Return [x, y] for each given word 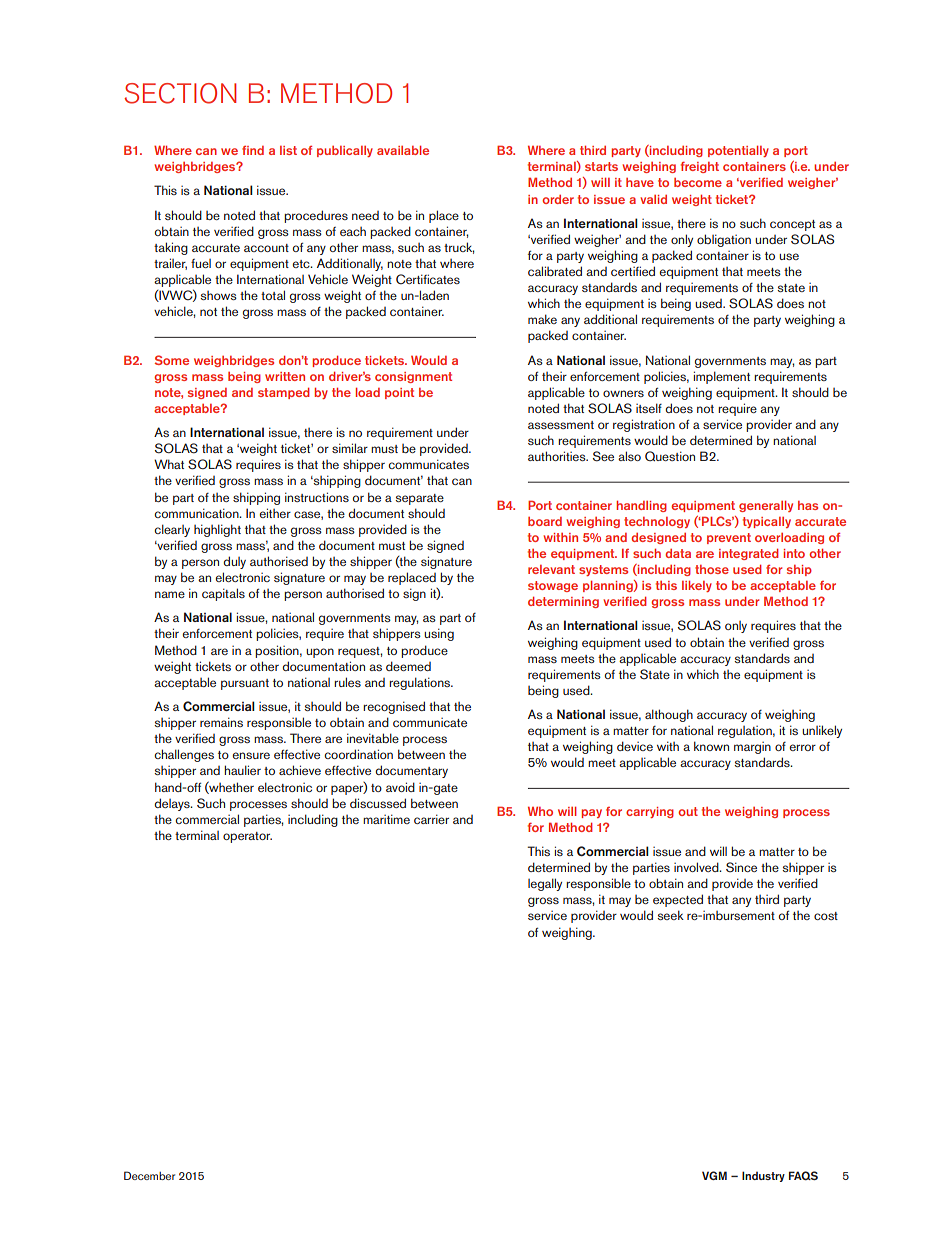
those [712, 569]
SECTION [180, 93]
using [439, 634]
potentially [738, 151]
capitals [223, 594]
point [399, 393]
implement [722, 377]
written [285, 376]
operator [247, 837]
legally [545, 884]
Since [741, 867]
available [403, 150]
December [149, 1175]
